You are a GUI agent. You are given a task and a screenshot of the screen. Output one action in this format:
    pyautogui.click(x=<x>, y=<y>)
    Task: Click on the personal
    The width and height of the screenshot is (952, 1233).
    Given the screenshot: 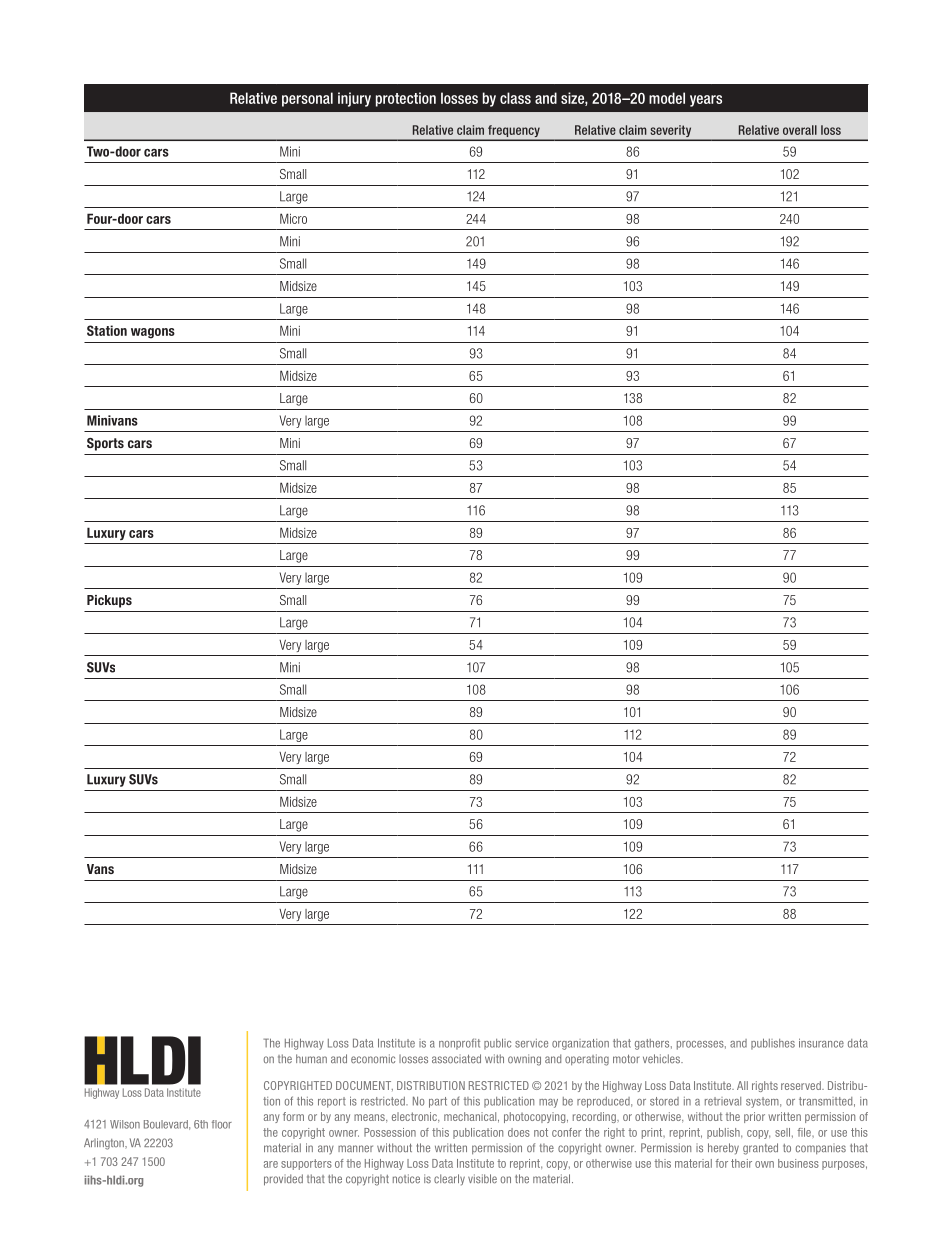 What is the action you would take?
    pyautogui.click(x=307, y=99)
